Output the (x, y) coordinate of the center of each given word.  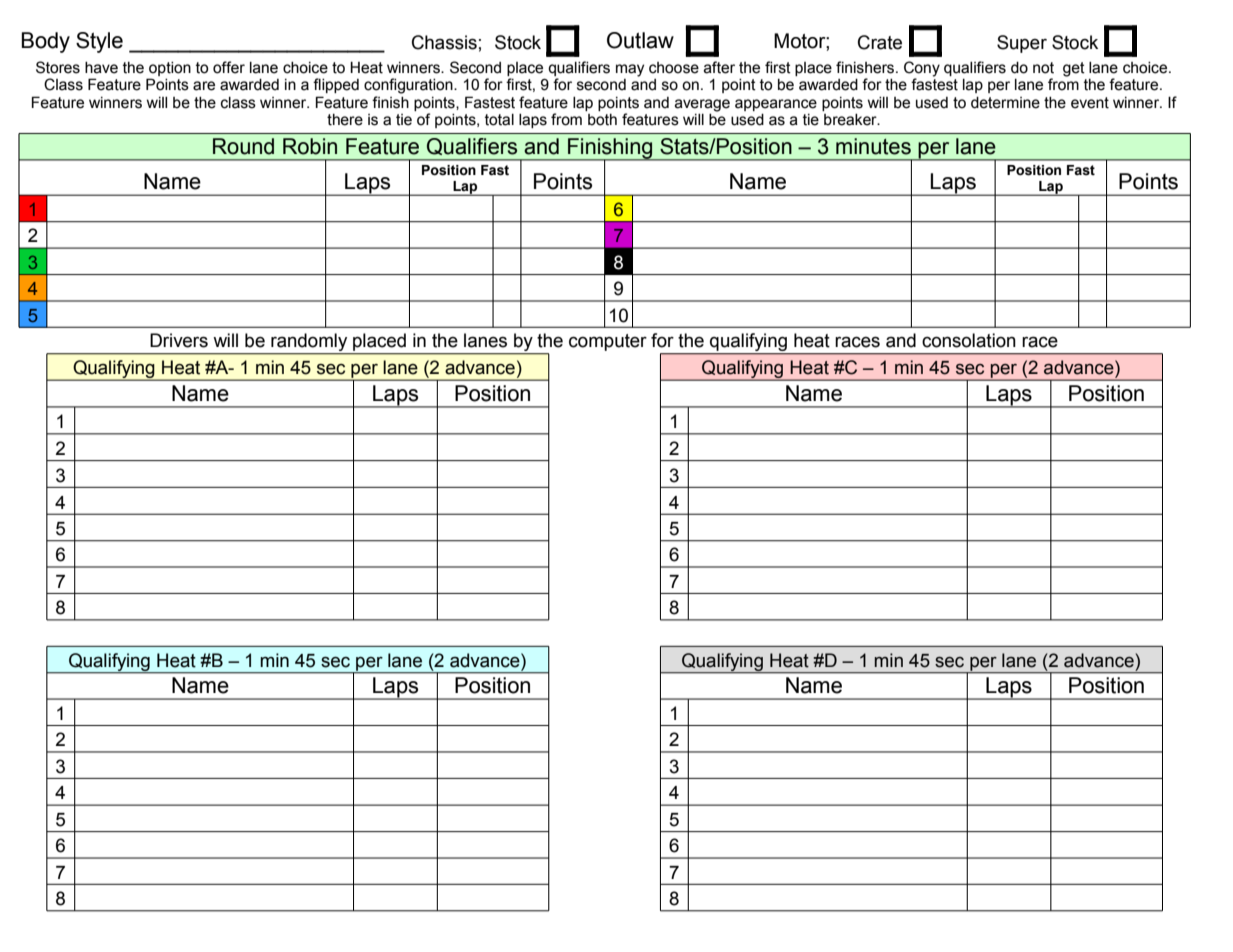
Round (243, 146)
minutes (873, 146)
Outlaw (640, 40)
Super (1022, 44)
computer (608, 342)
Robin (310, 146)
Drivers (179, 340)
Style (99, 42)
